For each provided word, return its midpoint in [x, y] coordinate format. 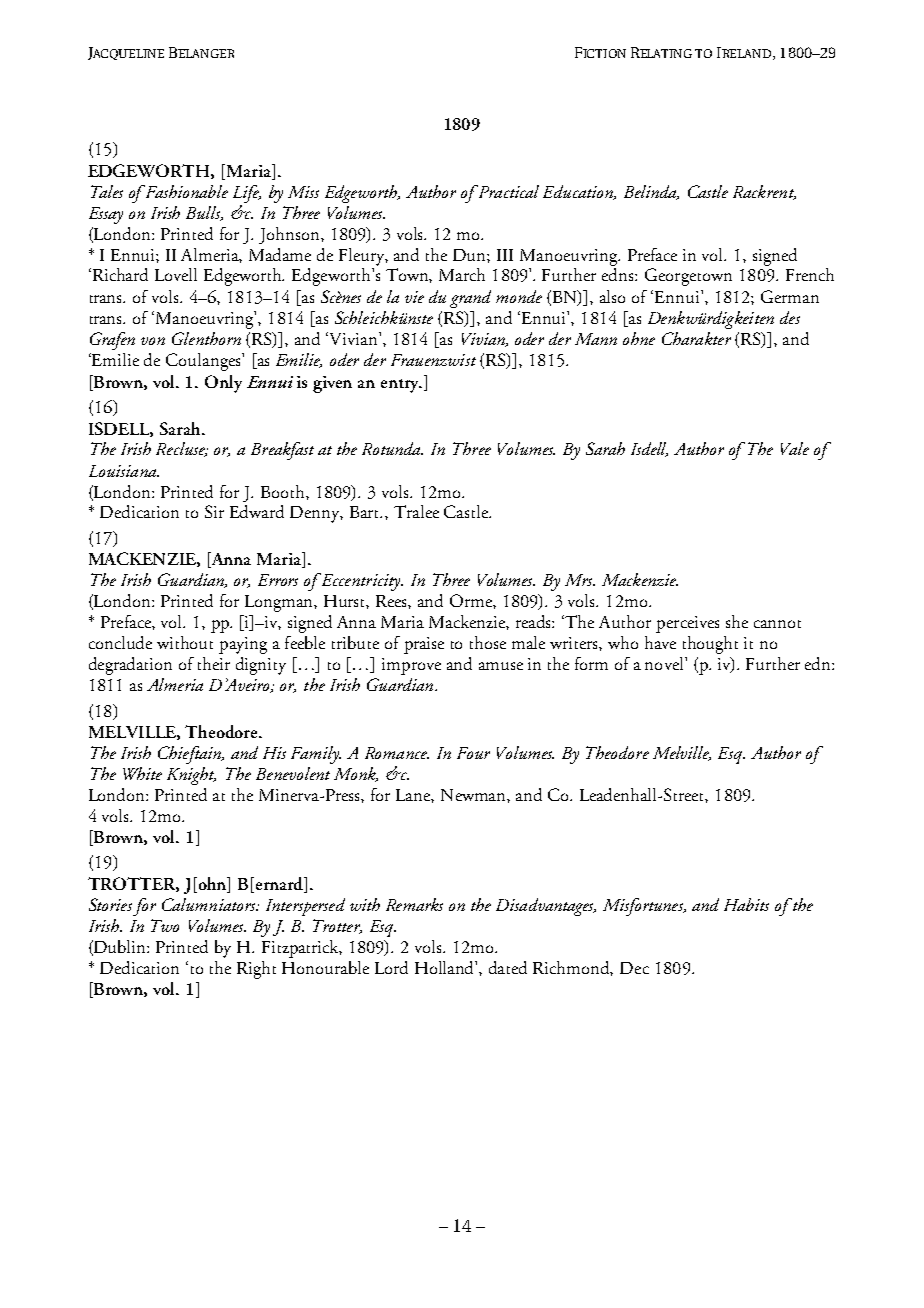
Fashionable [185, 191]
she [737, 621]
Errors [278, 580]
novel [665, 663]
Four [473, 753]
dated [508, 967]
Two [165, 925]
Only [223, 384]
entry [401, 386]
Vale [795, 448]
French [810, 274]
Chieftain [191, 755]
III [505, 255]
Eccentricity [361, 582]
